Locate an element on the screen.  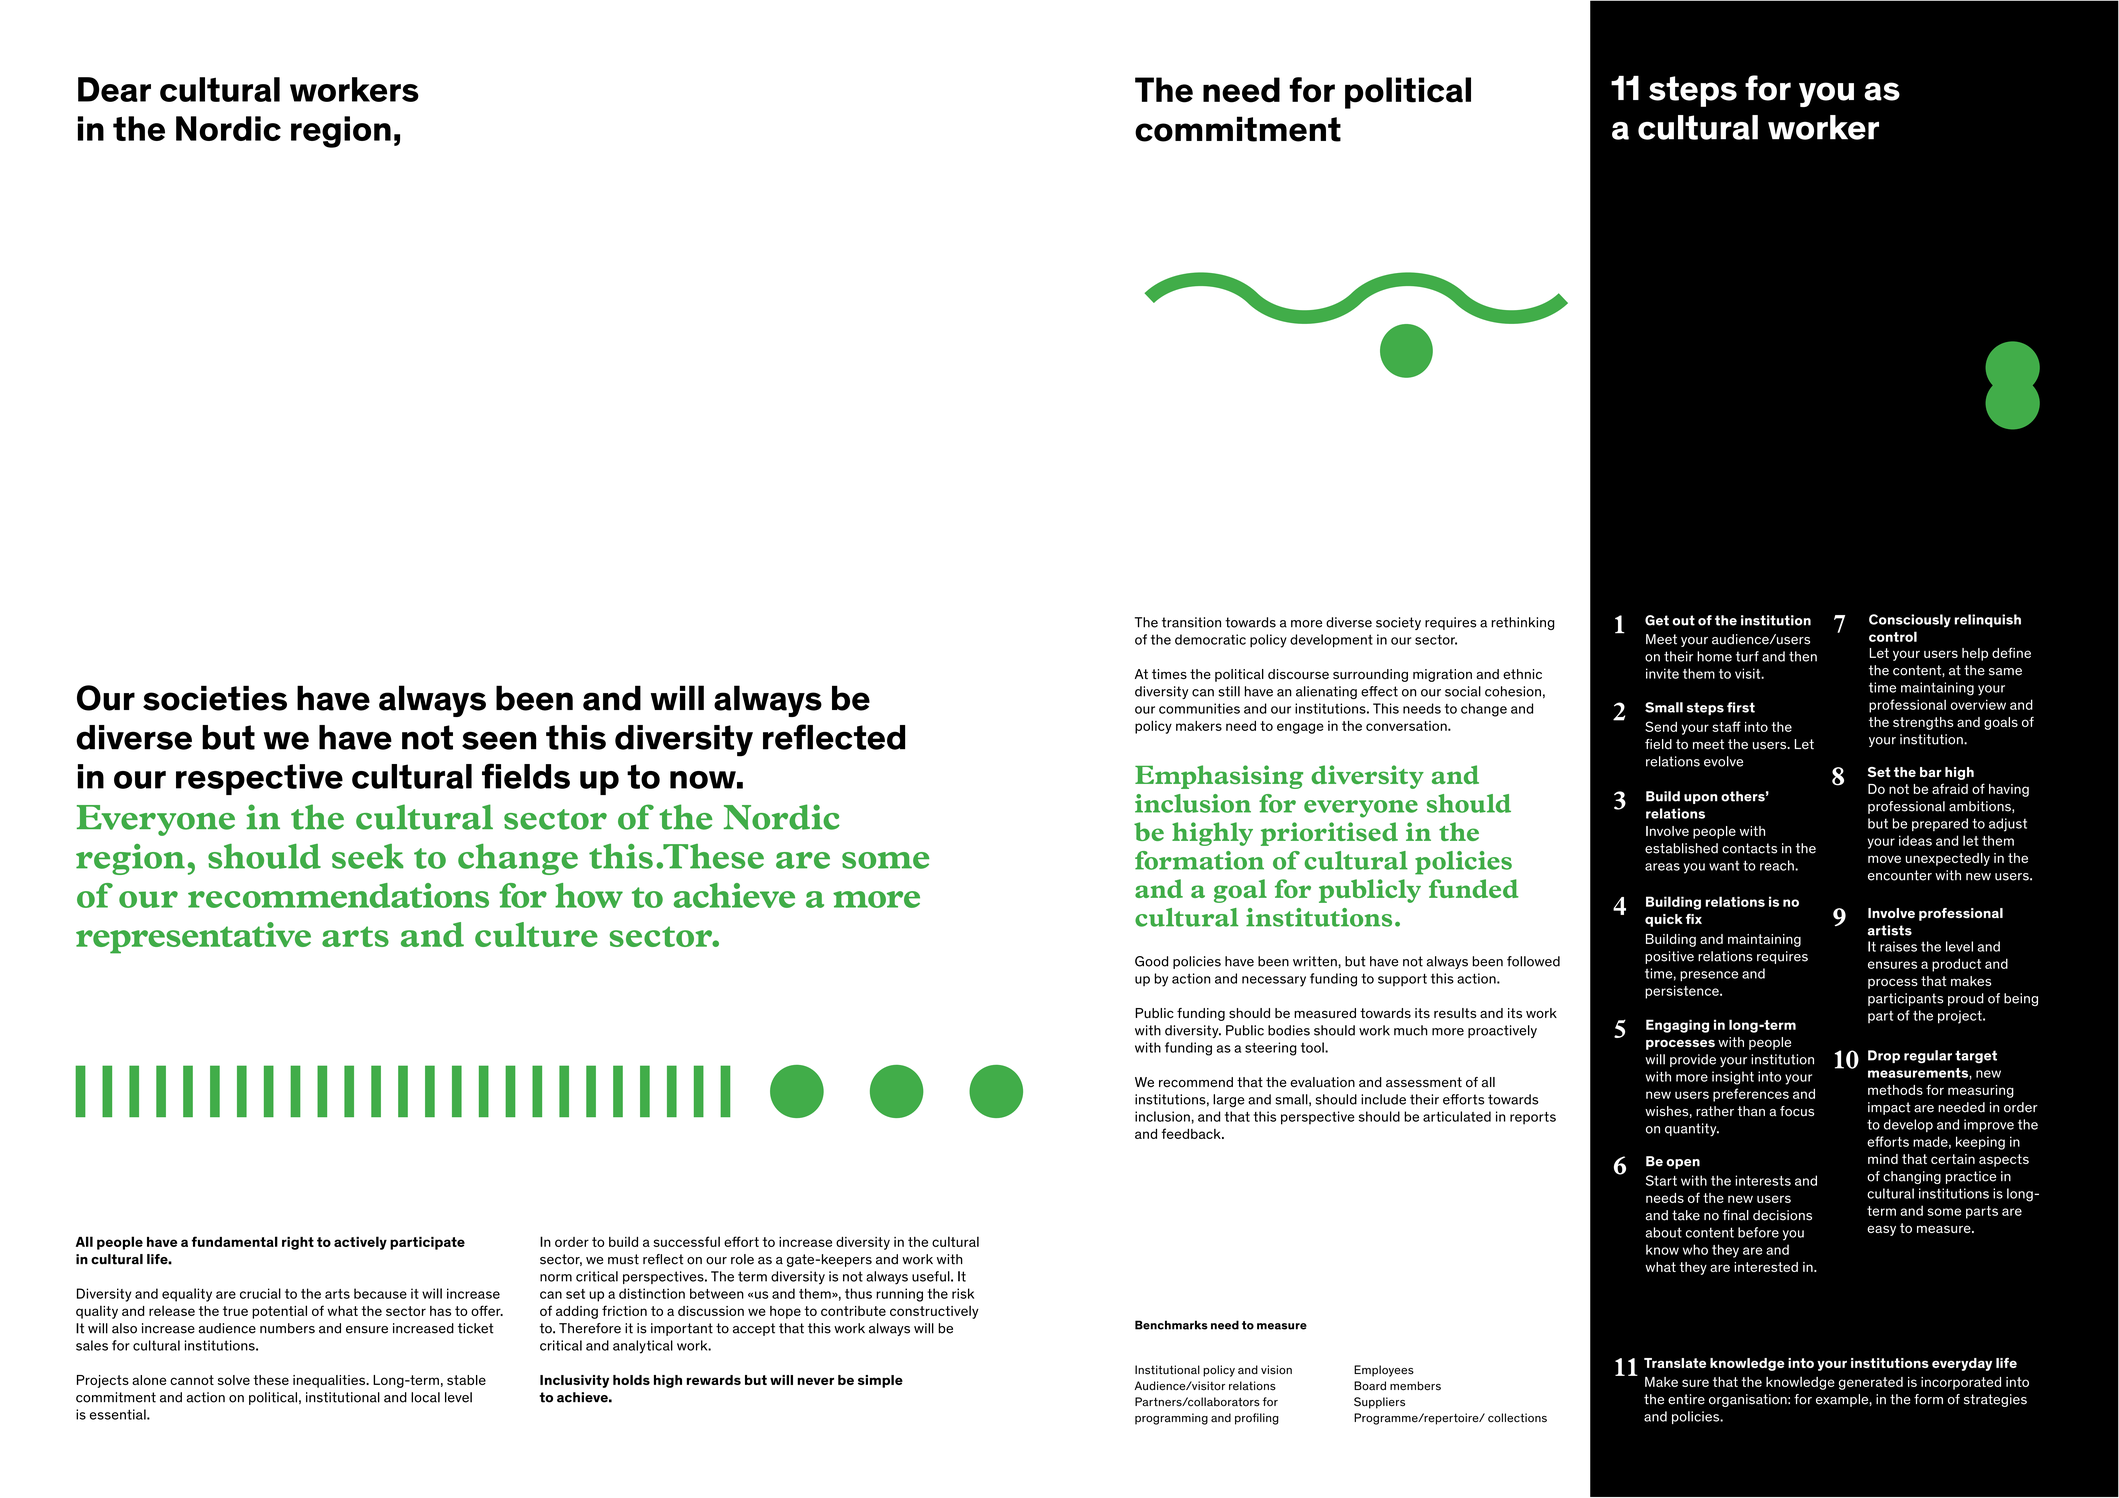
transition is located at coordinates (1191, 622).
